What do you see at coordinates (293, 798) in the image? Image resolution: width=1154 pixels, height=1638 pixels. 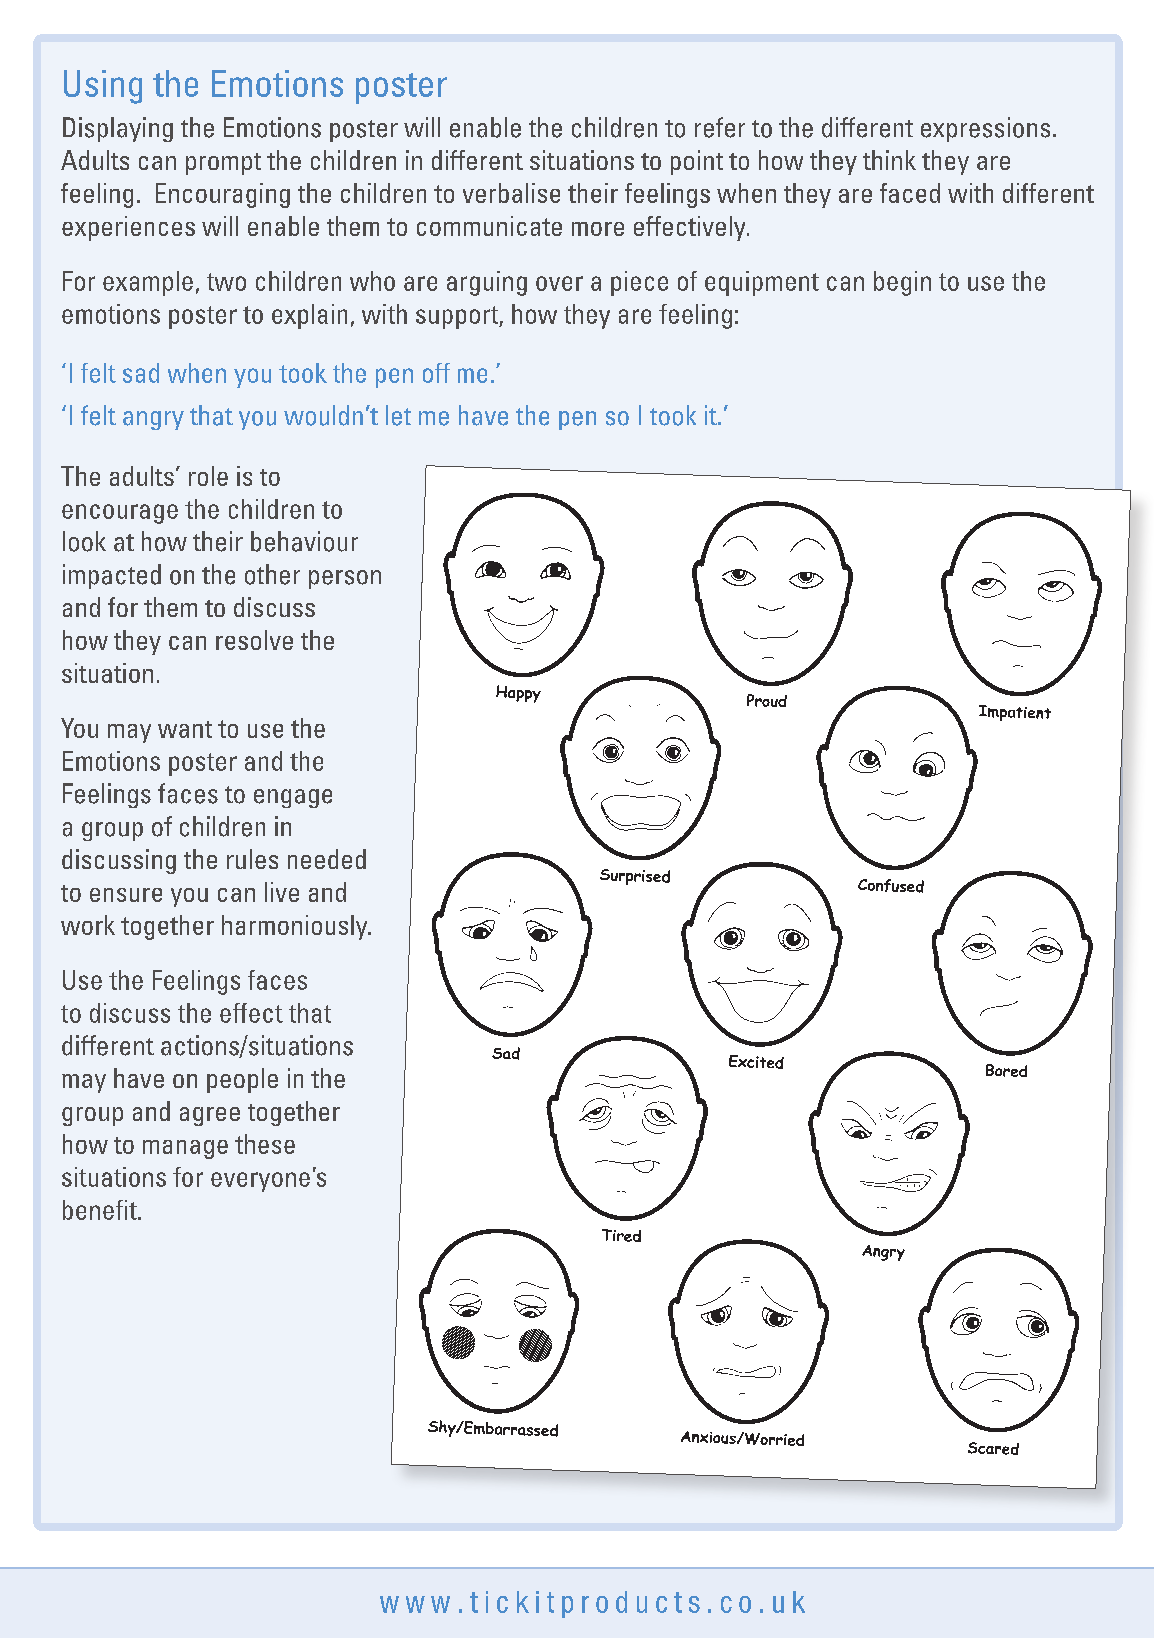 I see `engage` at bounding box center [293, 798].
